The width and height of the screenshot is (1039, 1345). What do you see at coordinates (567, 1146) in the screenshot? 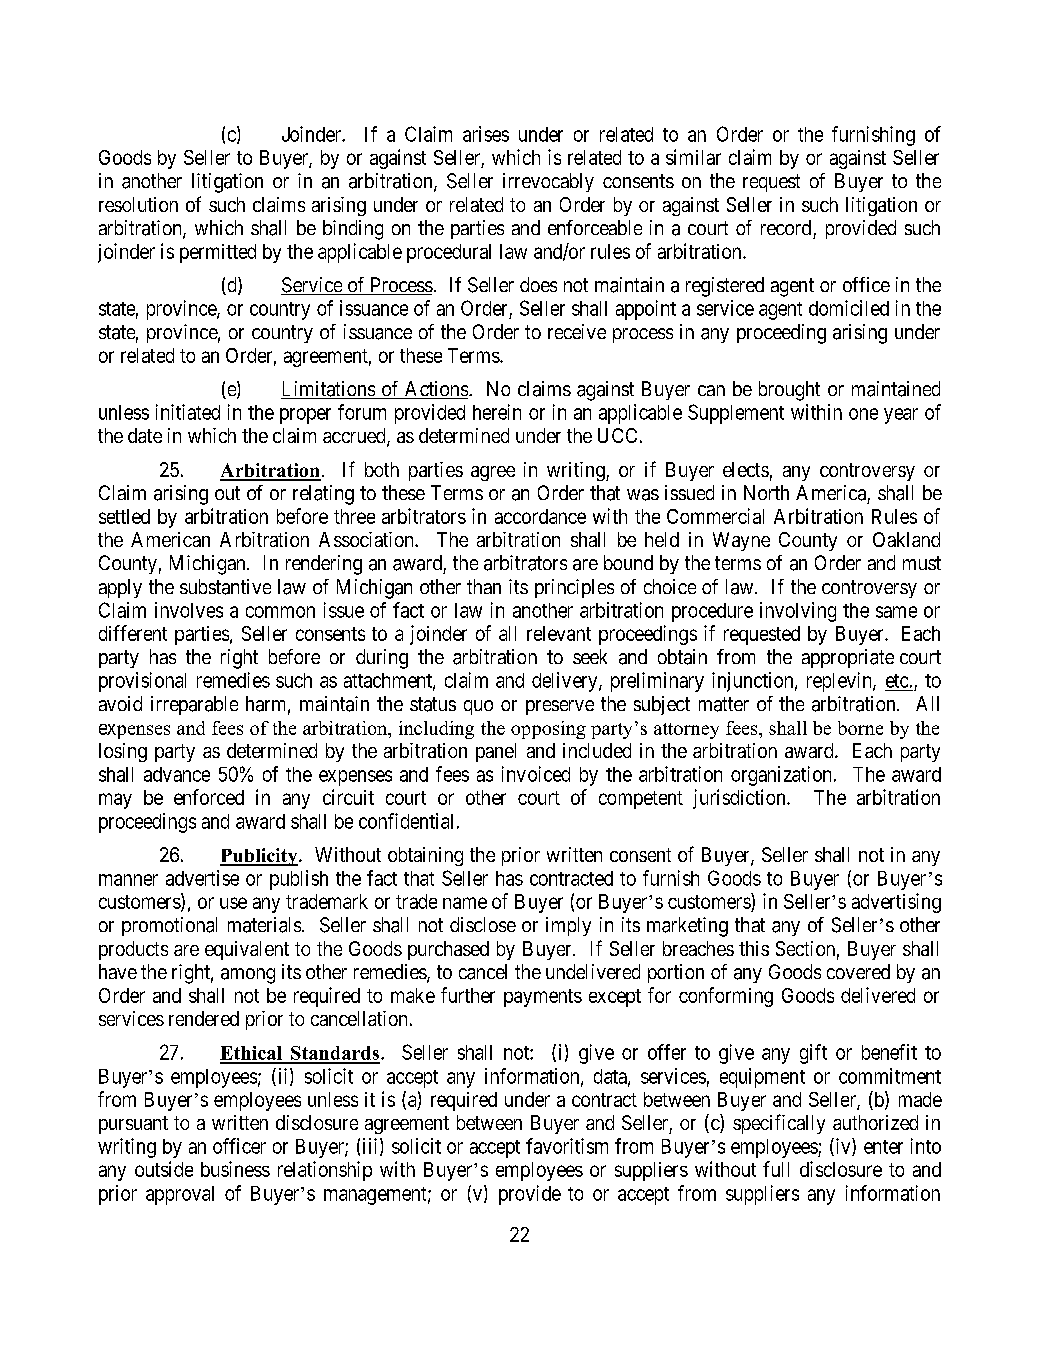
I see `favoritism` at bounding box center [567, 1146].
